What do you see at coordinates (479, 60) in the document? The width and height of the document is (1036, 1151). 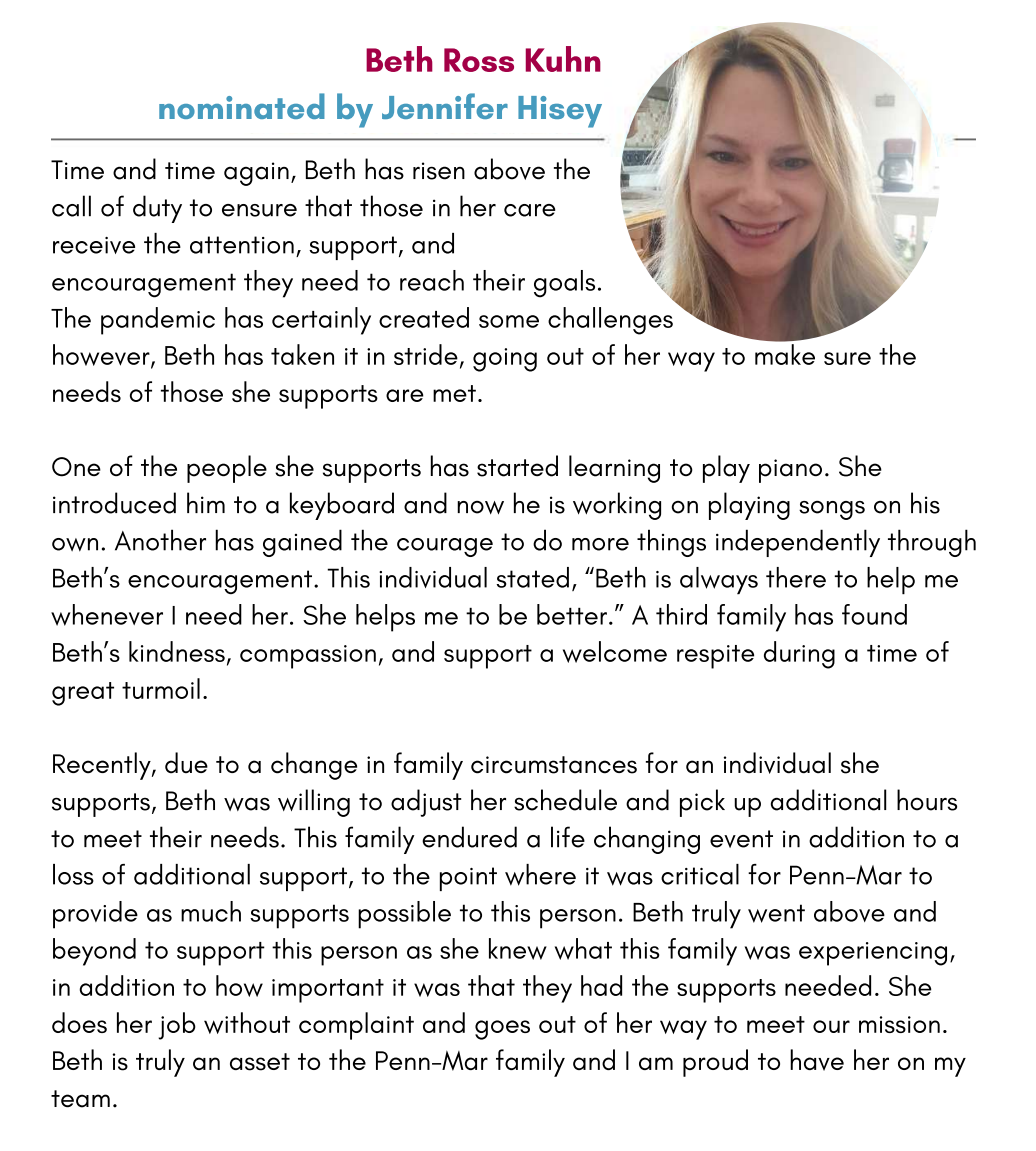 I see `Ross` at bounding box center [479, 60].
